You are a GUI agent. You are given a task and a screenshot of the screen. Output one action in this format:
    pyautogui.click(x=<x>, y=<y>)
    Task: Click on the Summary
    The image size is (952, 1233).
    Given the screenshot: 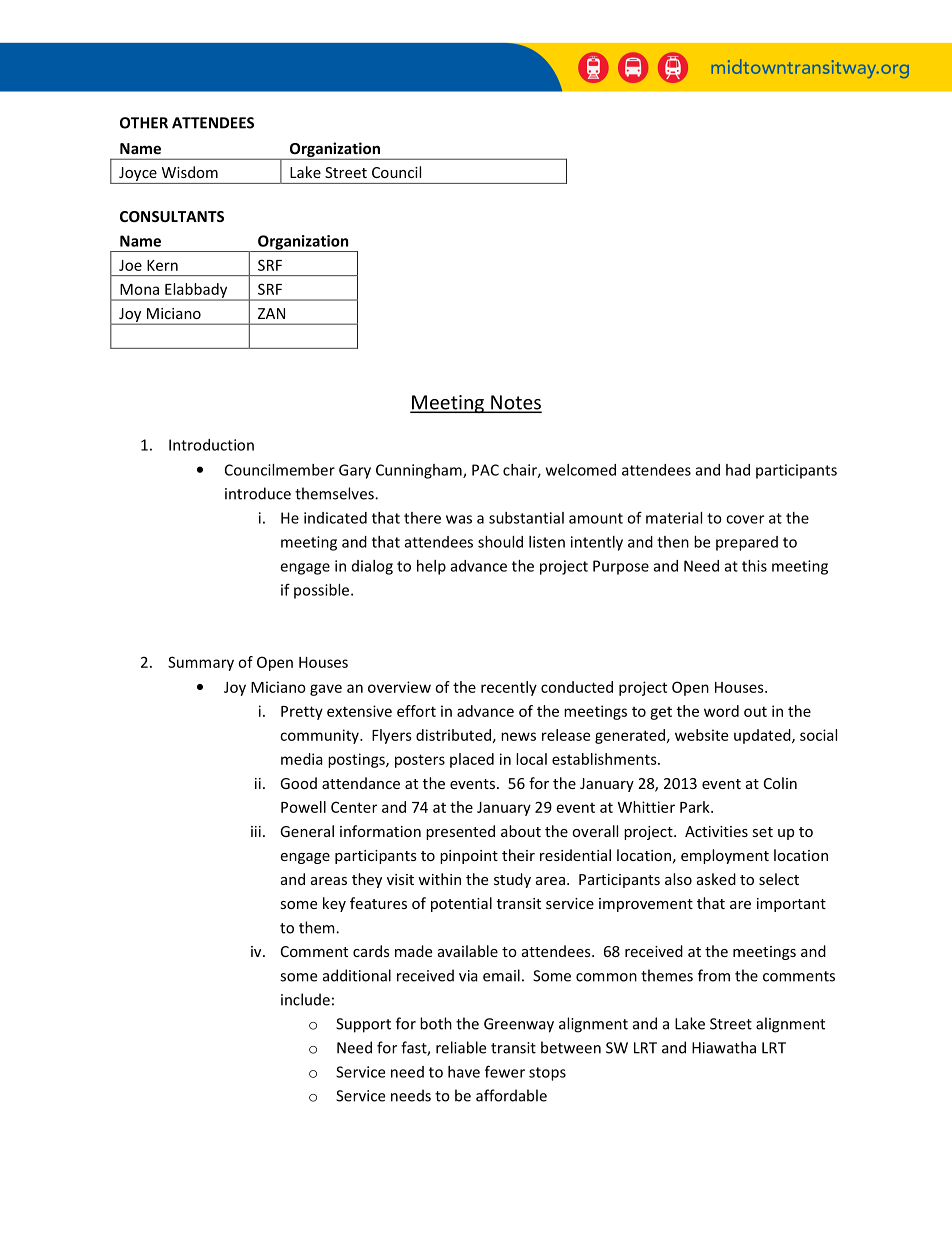 What is the action you would take?
    pyautogui.click(x=201, y=663)
